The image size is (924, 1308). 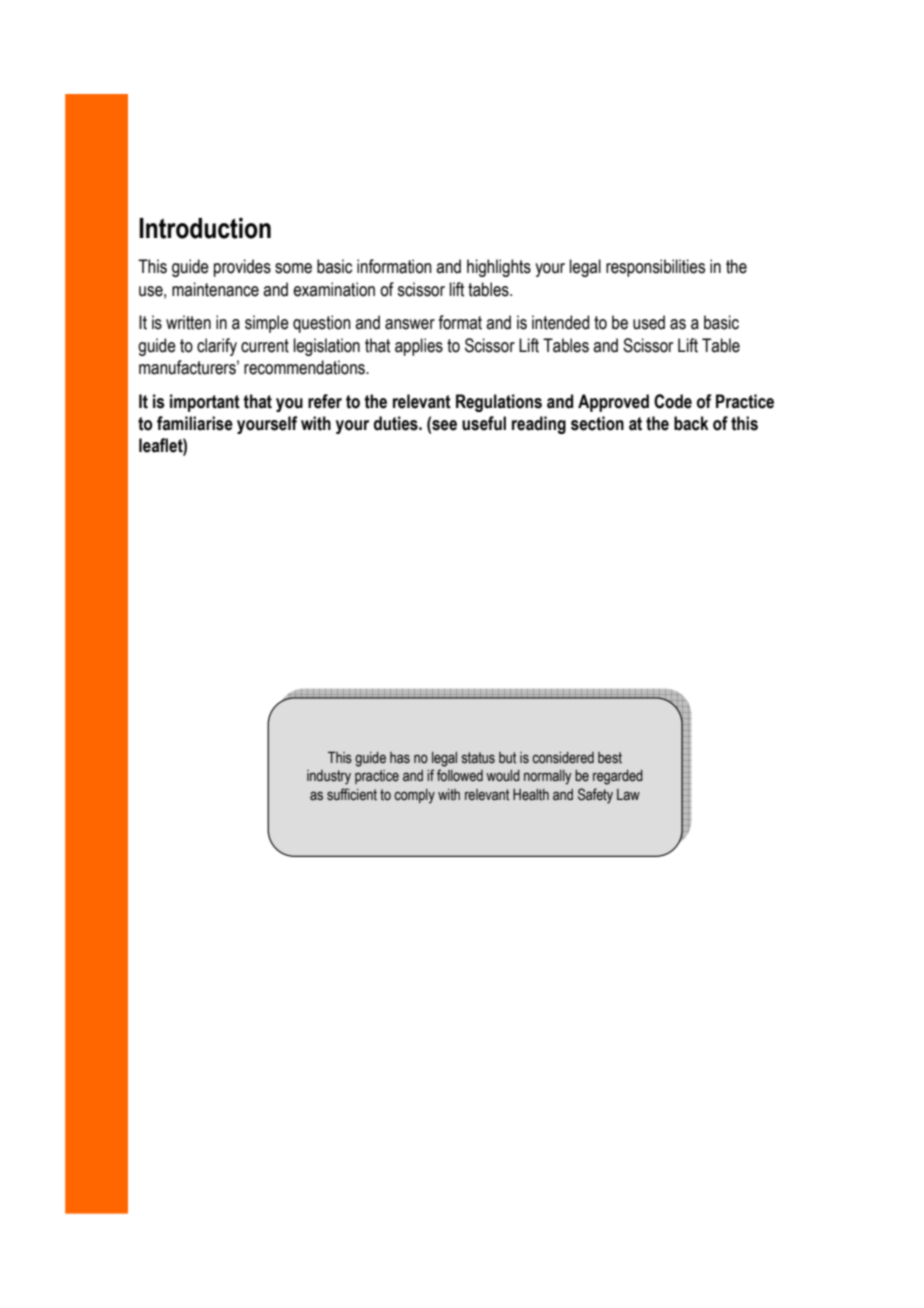 What do you see at coordinates (655, 268) in the screenshot?
I see `responsibilities` at bounding box center [655, 268].
